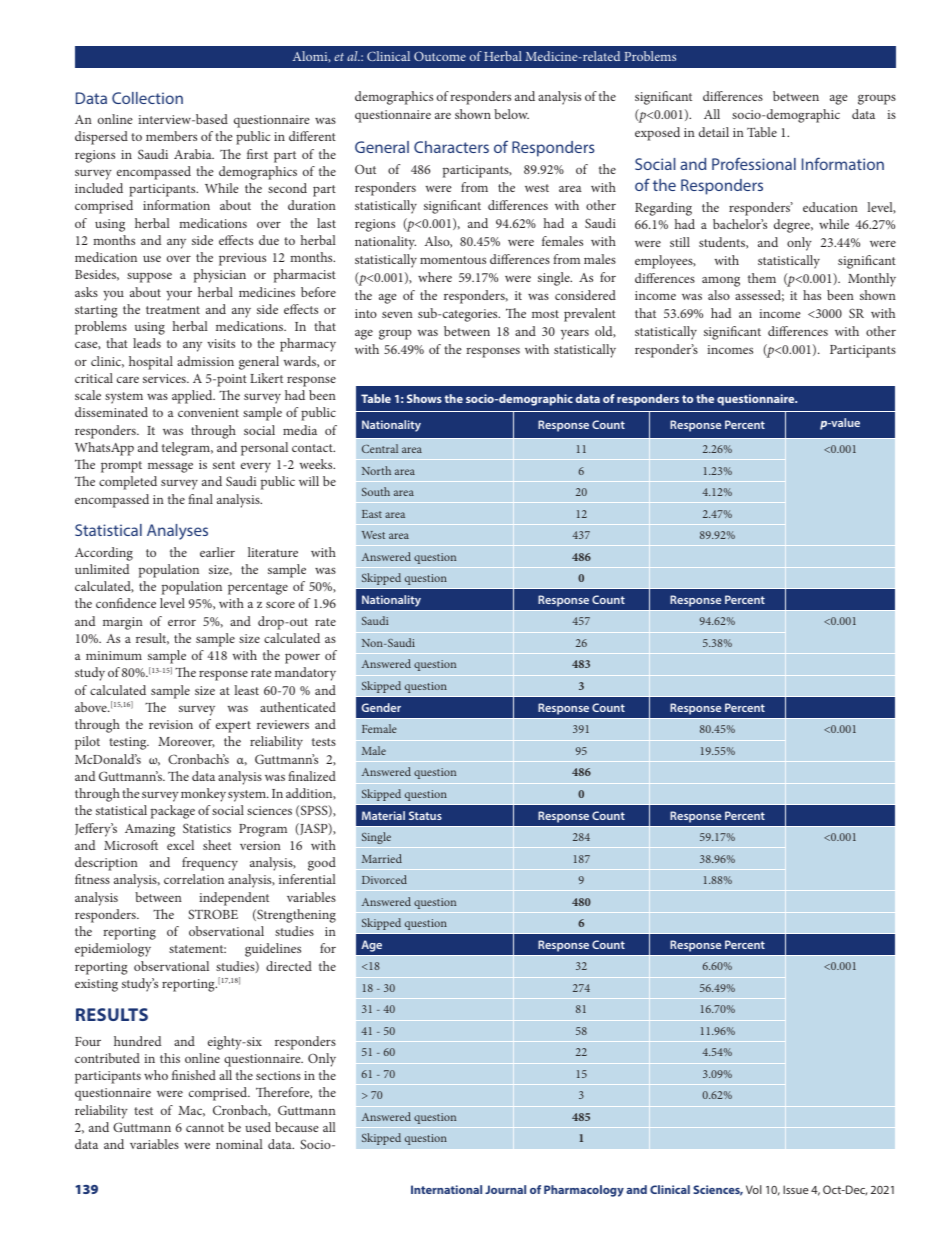 Image resolution: width=952 pixels, height=1233 pixels. Describe the element at coordinates (796, 1189) in the image. I see `Issue` at that location.
